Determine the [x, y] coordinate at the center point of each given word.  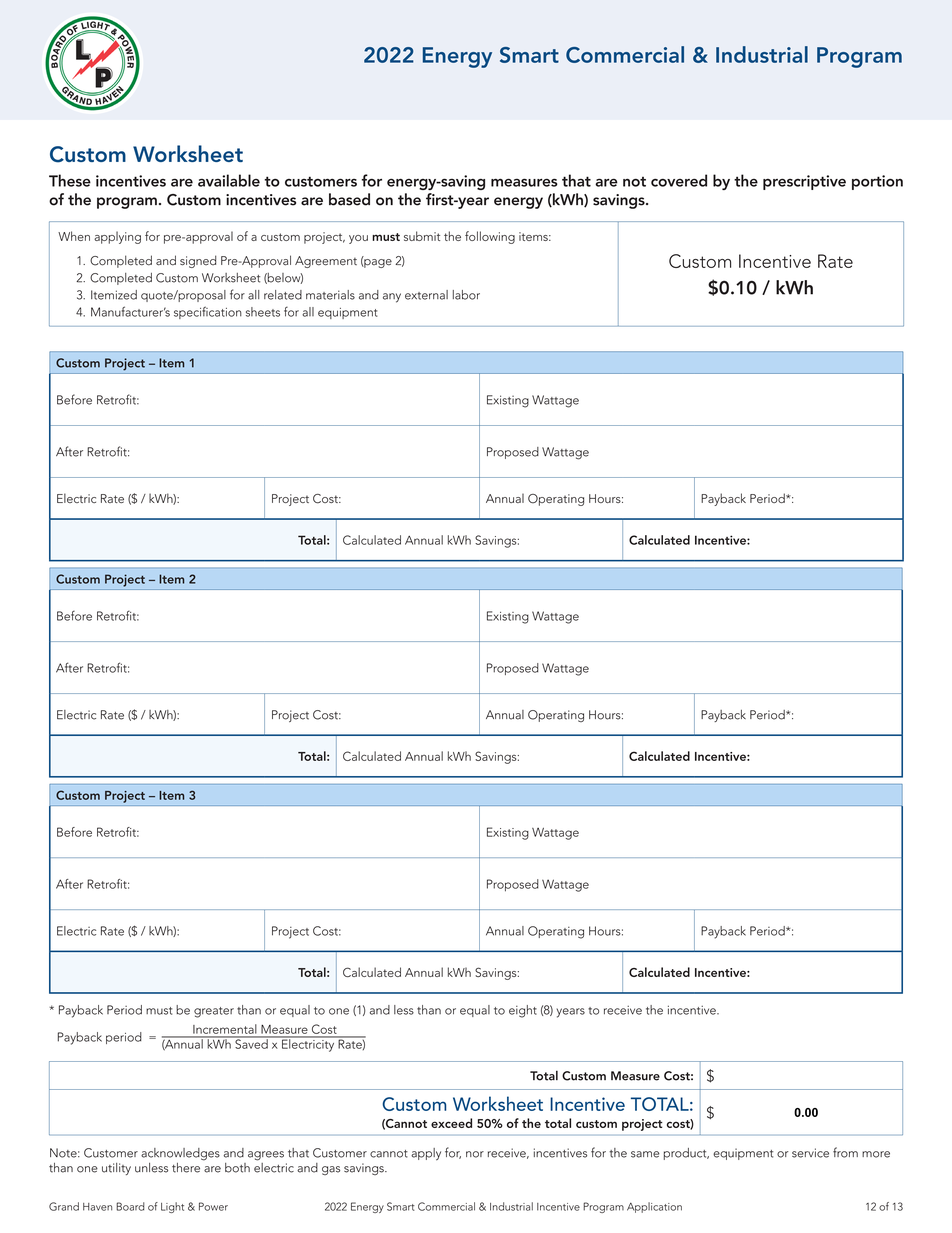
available [229, 180]
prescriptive [804, 182]
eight [523, 1011]
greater [214, 1012]
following [490, 237]
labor [466, 295]
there [186, 1168]
